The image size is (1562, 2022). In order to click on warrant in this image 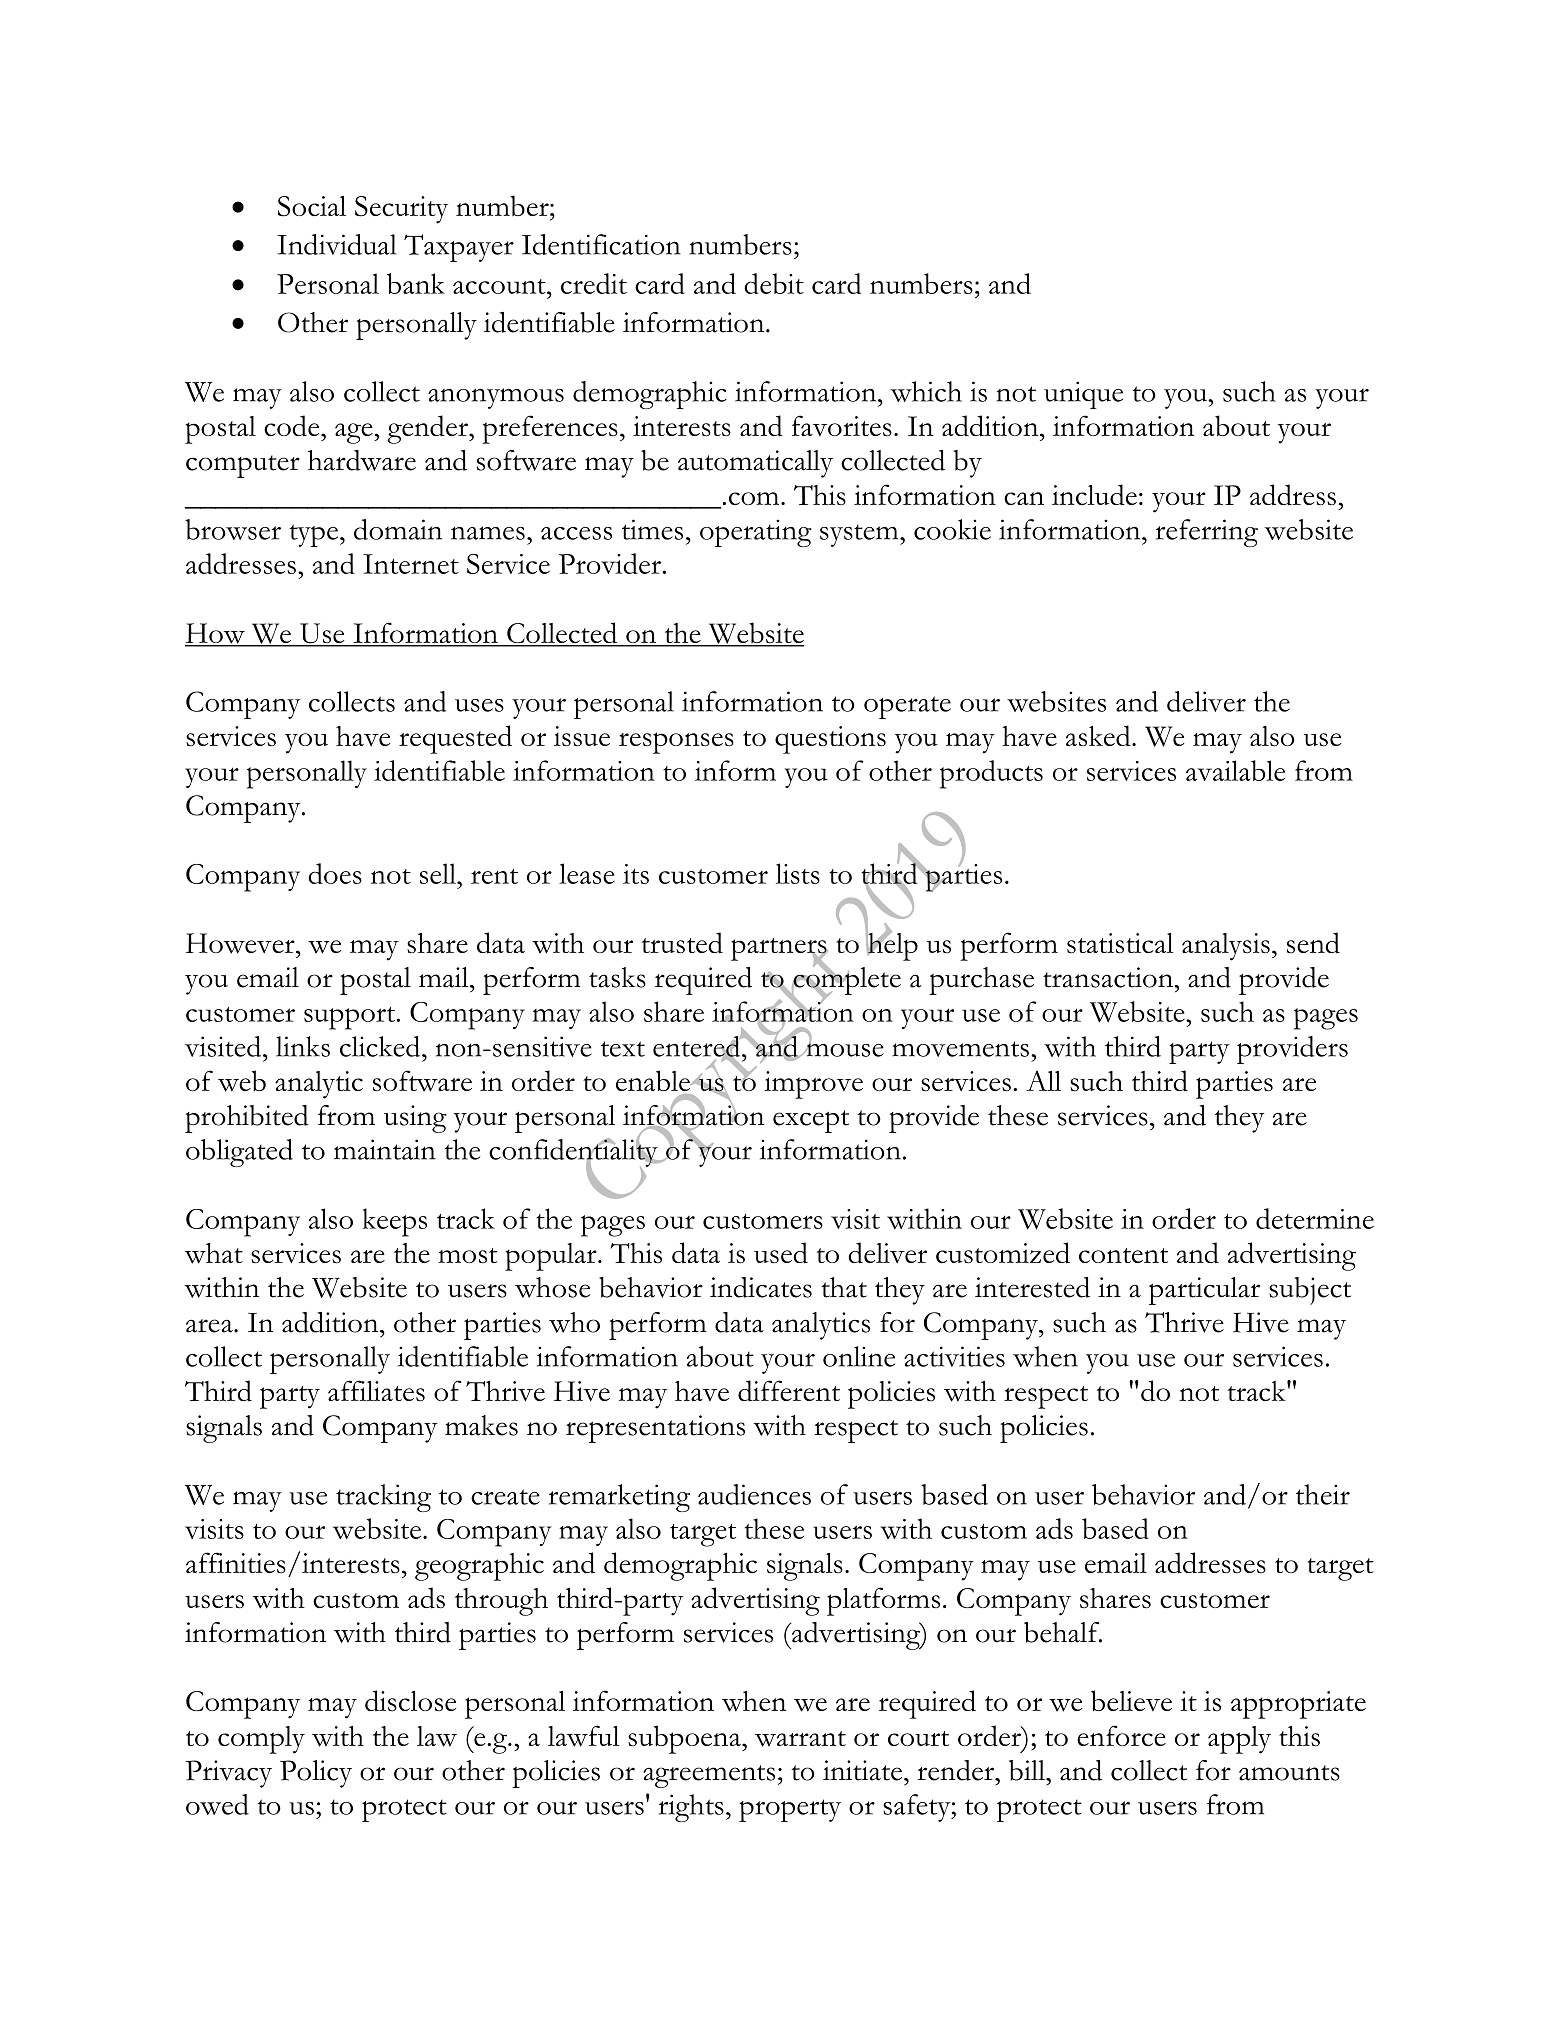, I will do `click(800, 1739)`.
